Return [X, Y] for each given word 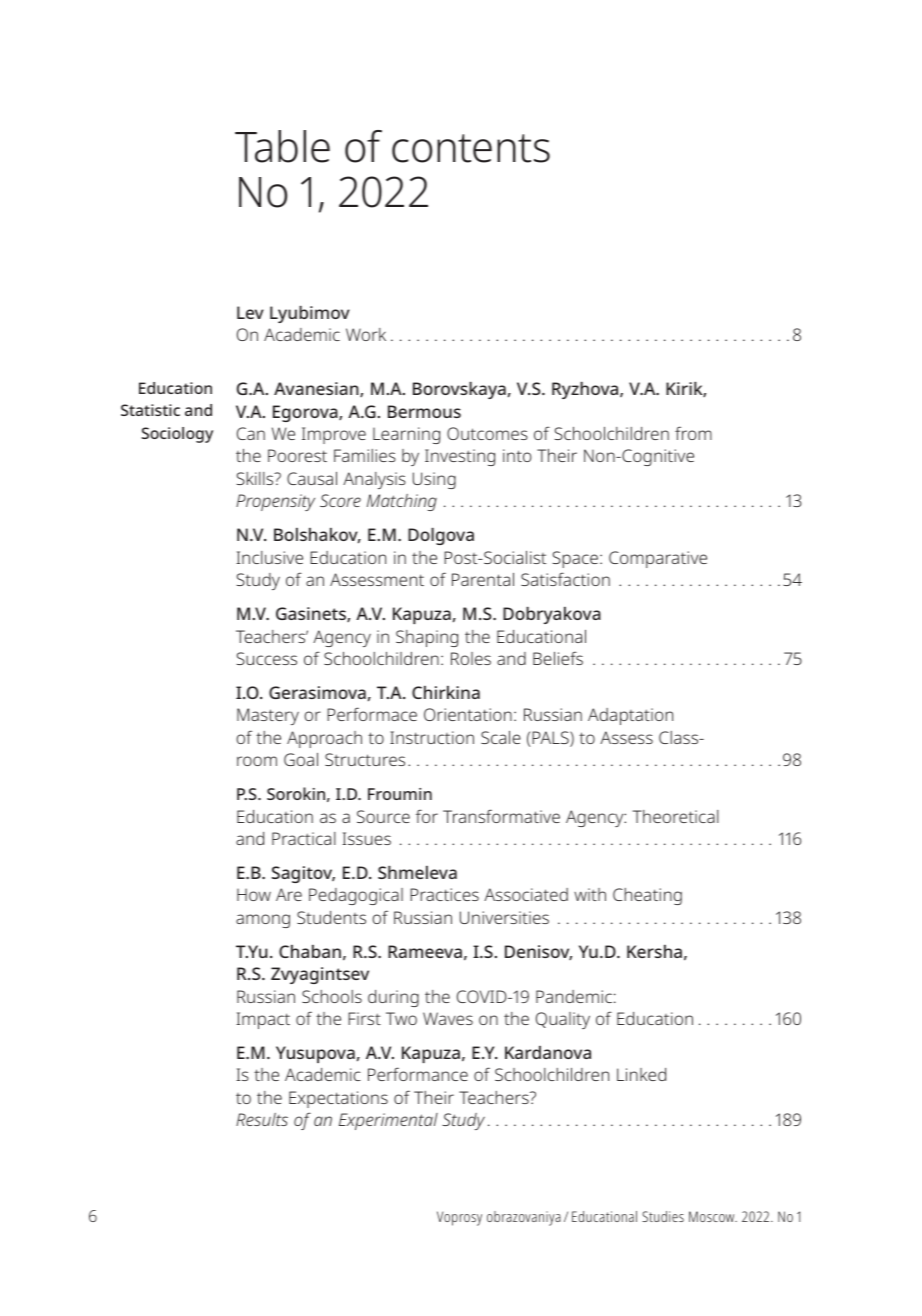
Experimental [388, 1121]
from [693, 433]
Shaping [427, 638]
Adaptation [630, 716]
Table [282, 146]
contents [471, 148]
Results [262, 1119]
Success [267, 658]
